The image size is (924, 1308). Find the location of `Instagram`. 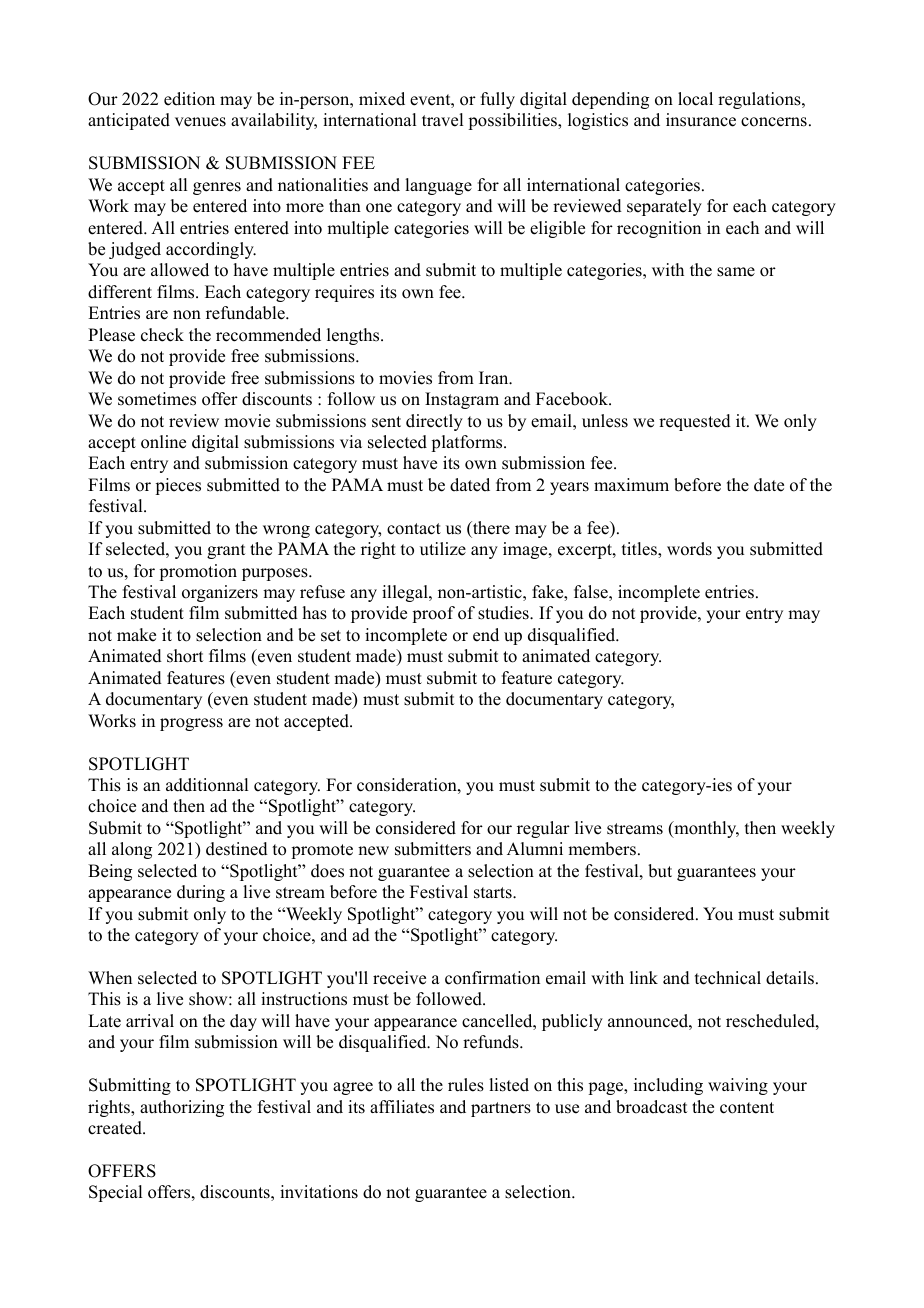

Instagram is located at coordinates (462, 400).
